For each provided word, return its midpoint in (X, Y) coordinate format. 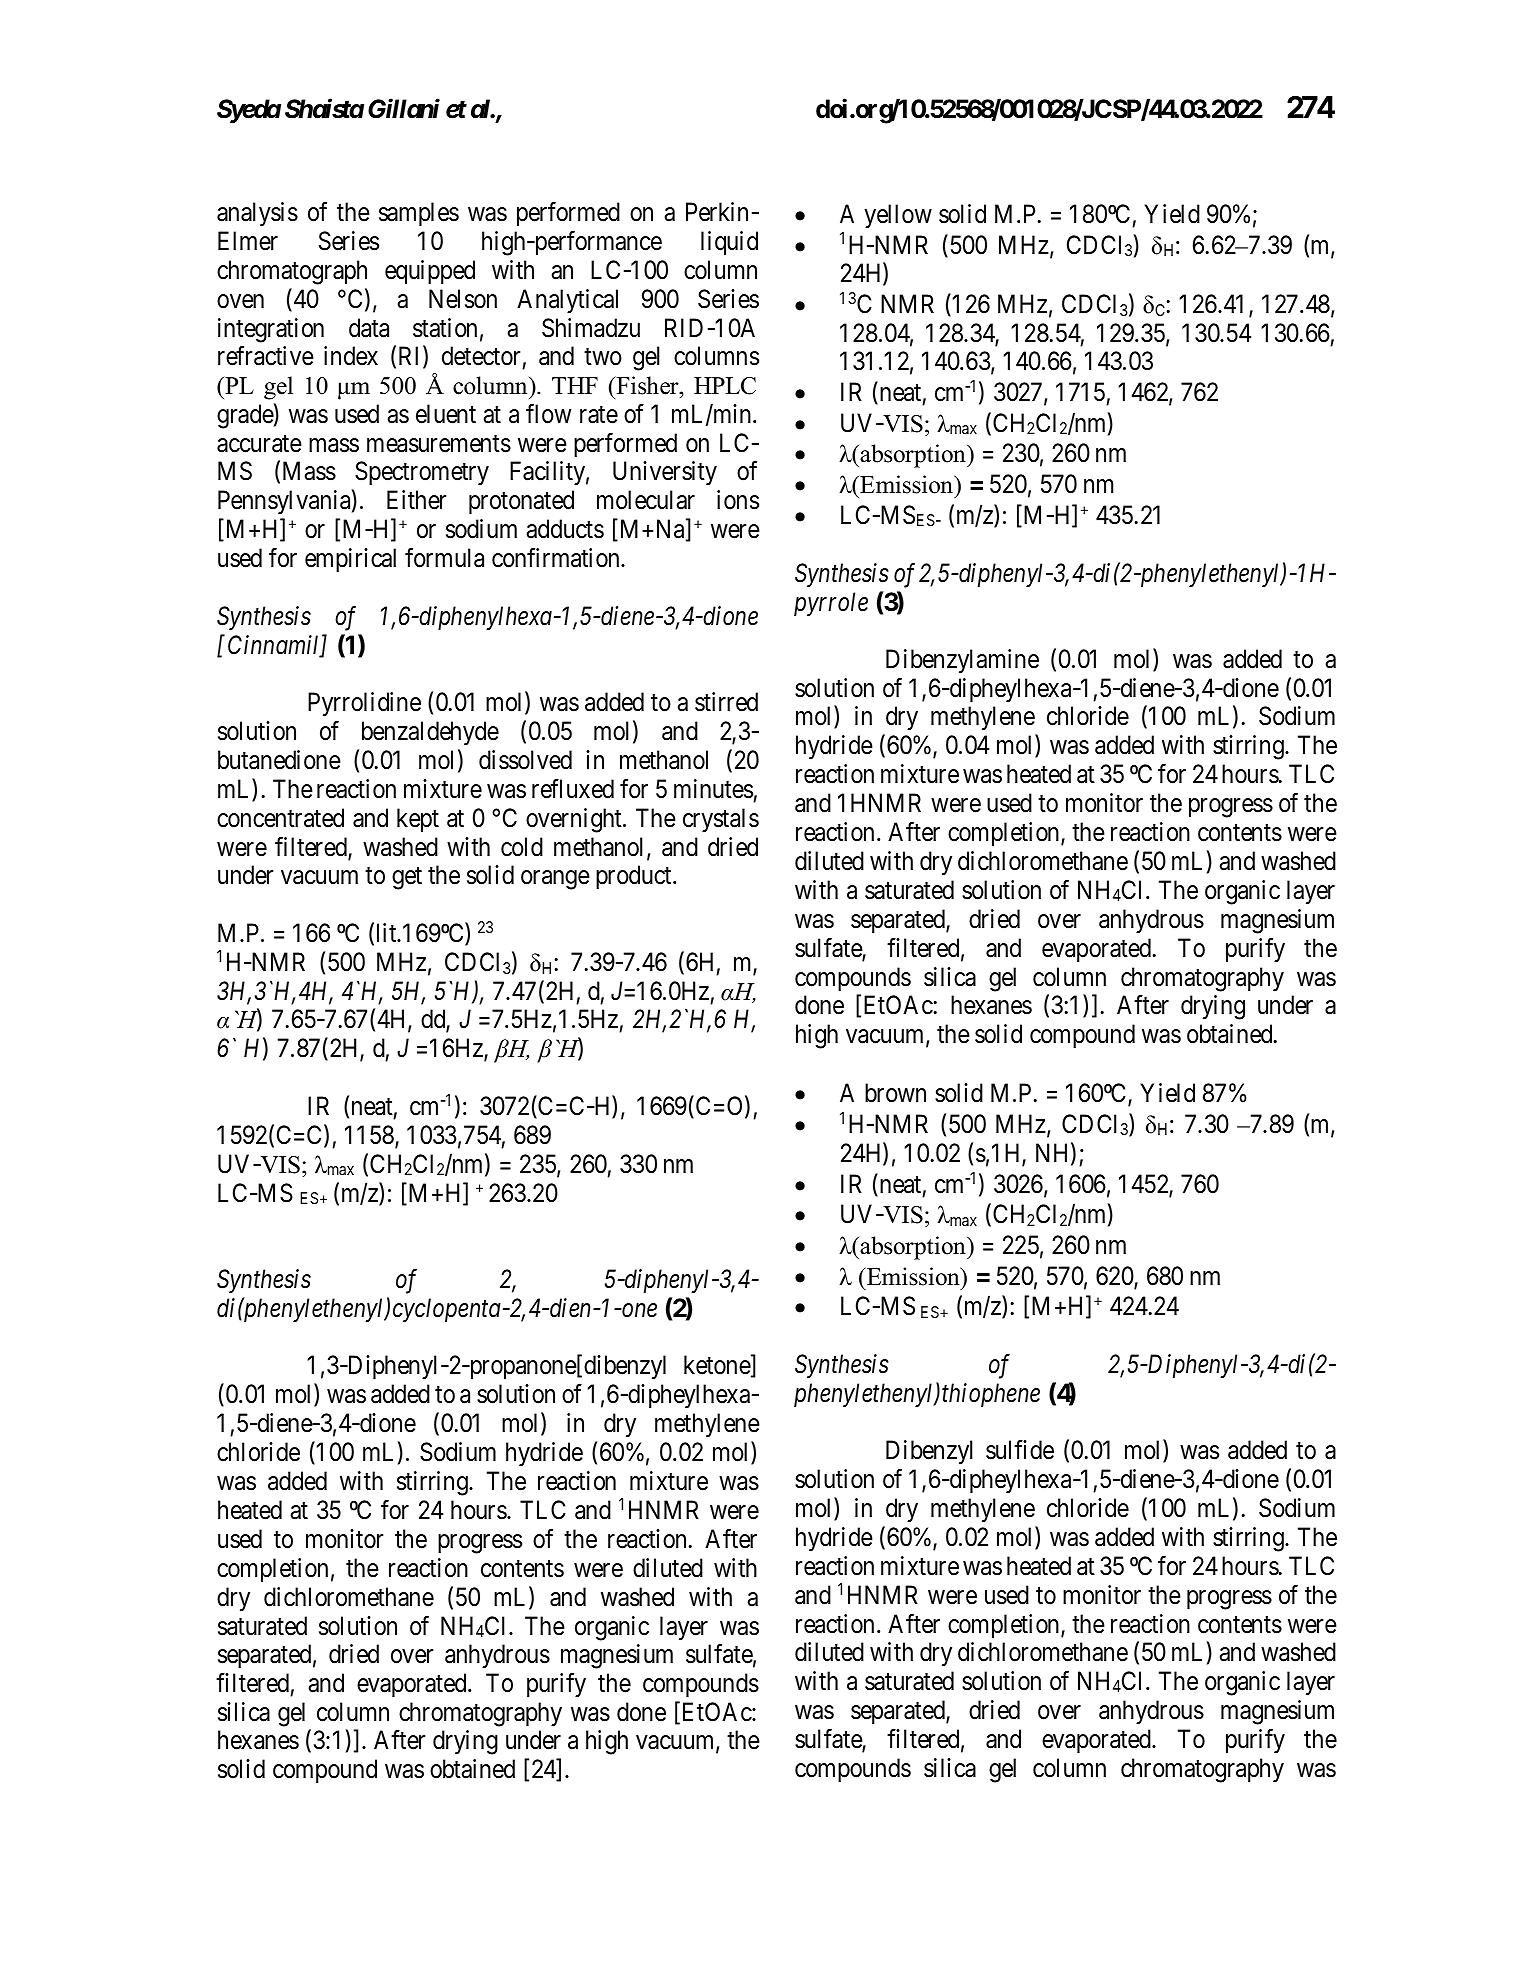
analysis (257, 214)
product (635, 877)
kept (418, 820)
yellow (898, 216)
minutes (713, 789)
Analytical (567, 301)
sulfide (1020, 1450)
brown (895, 1093)
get (407, 879)
